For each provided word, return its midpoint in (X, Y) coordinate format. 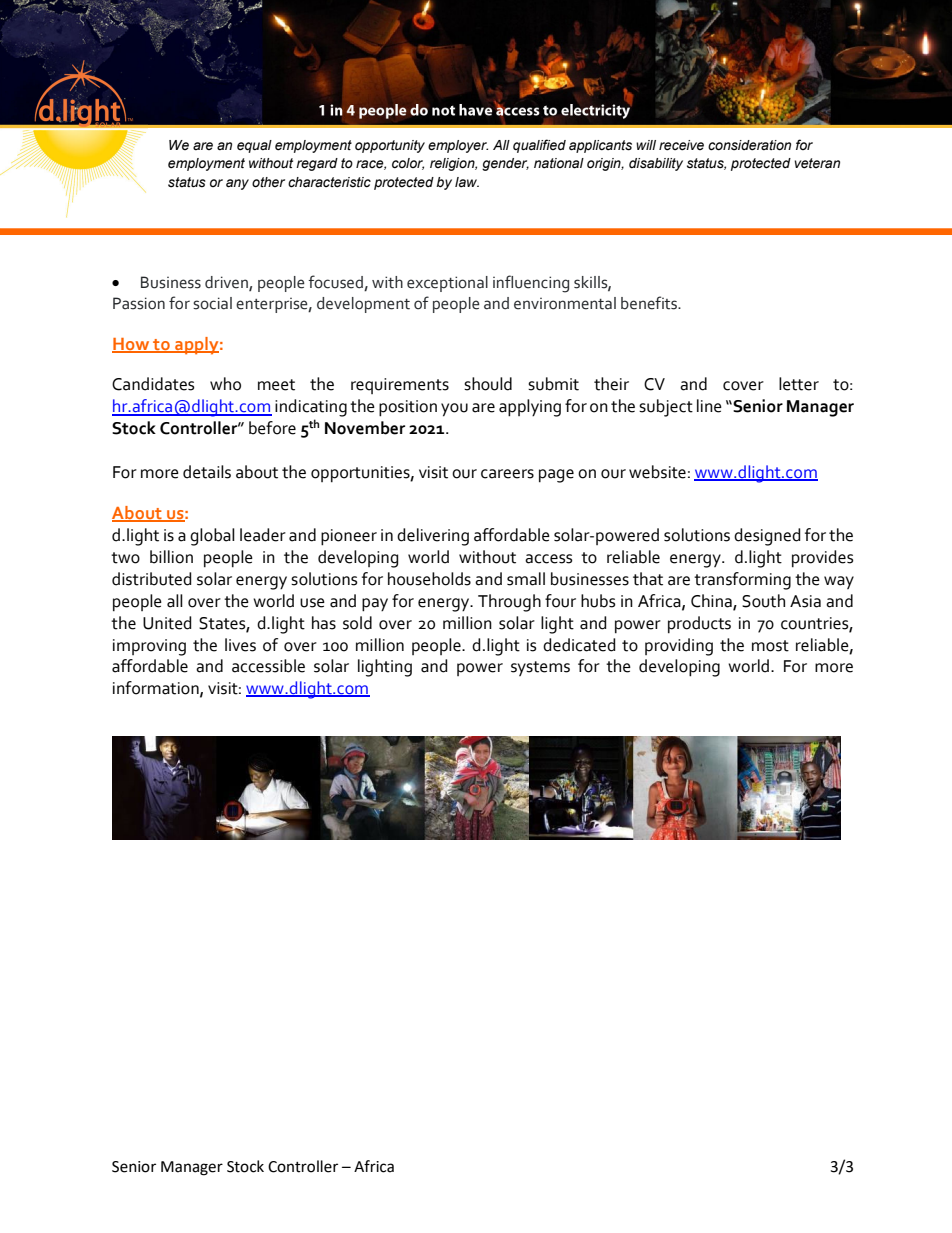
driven (227, 283)
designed (767, 537)
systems (540, 668)
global (212, 537)
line (709, 406)
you (454, 410)
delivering (433, 537)
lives (240, 645)
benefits (650, 303)
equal (254, 146)
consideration (749, 145)
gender (505, 164)
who (225, 384)
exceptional (447, 284)
